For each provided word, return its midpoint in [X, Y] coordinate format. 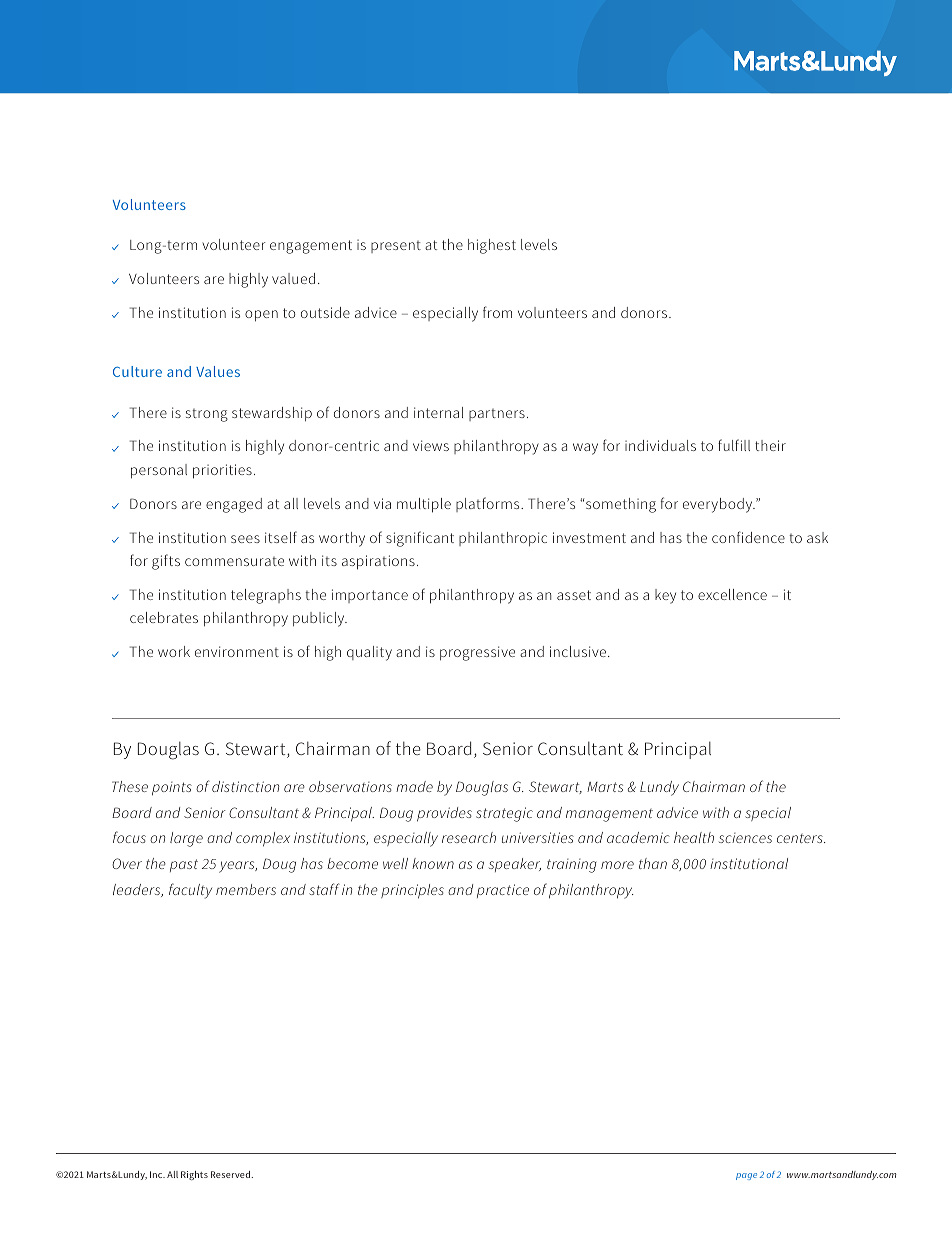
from [497, 312]
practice [503, 891]
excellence [732, 594]
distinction [245, 786]
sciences [745, 838]
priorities [222, 471]
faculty [190, 891]
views [431, 445]
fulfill [734, 445]
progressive [477, 653]
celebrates [164, 617]
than [653, 863]
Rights [194, 1175]
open [261, 316]
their [770, 445]
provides [444, 814]
